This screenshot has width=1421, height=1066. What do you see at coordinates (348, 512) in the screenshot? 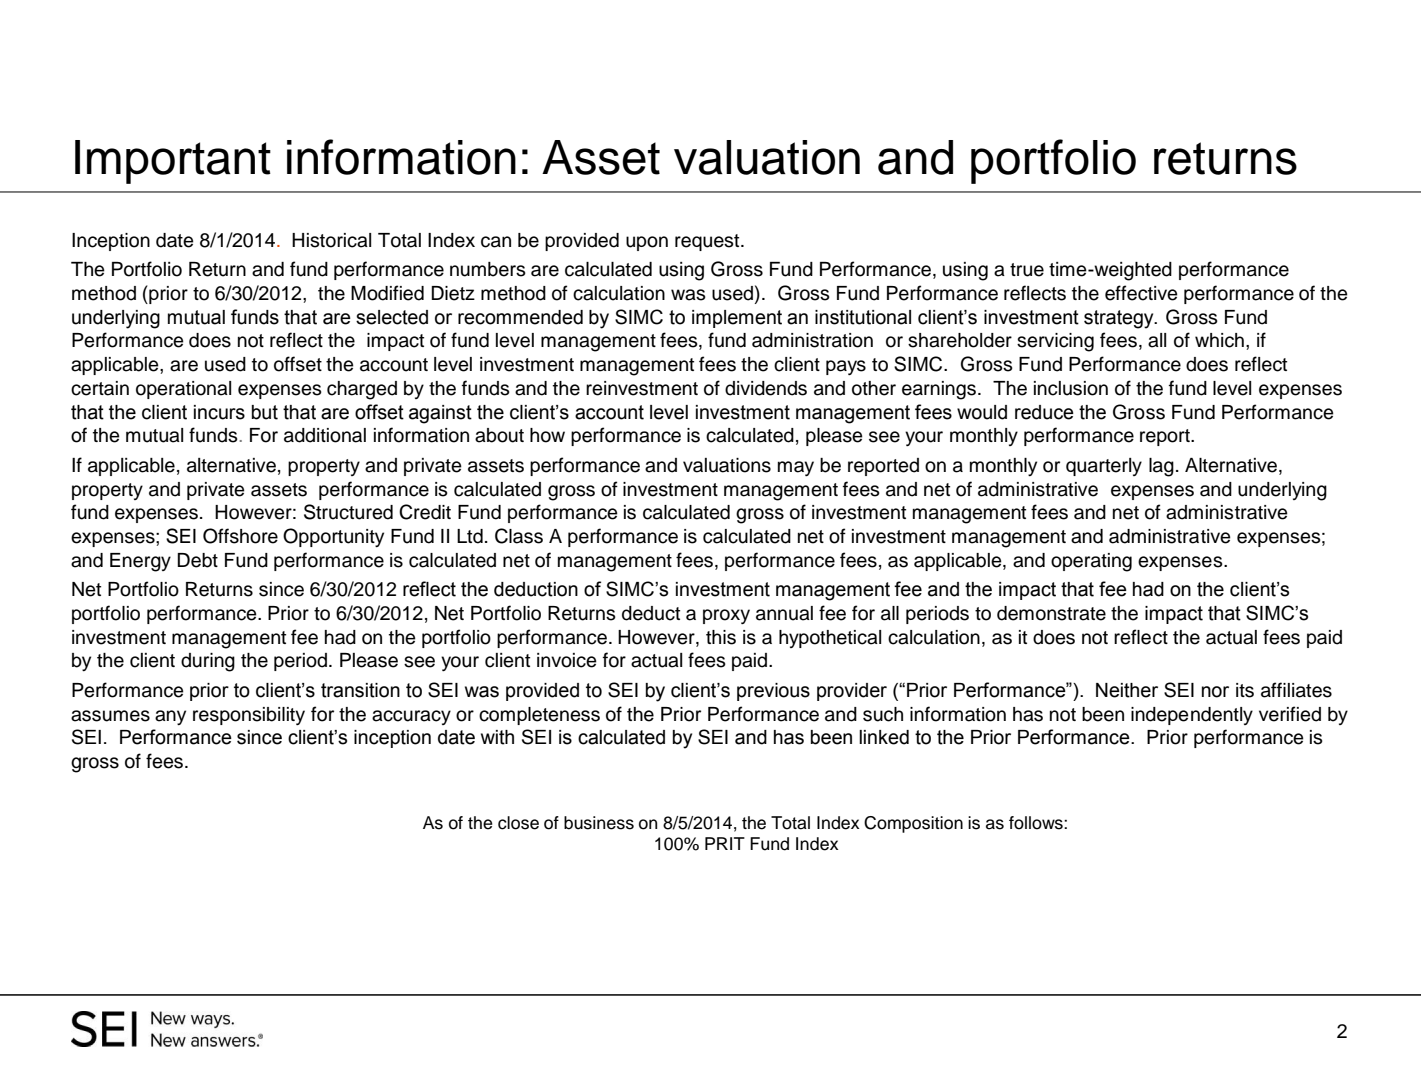
I see `Structured` at bounding box center [348, 512].
